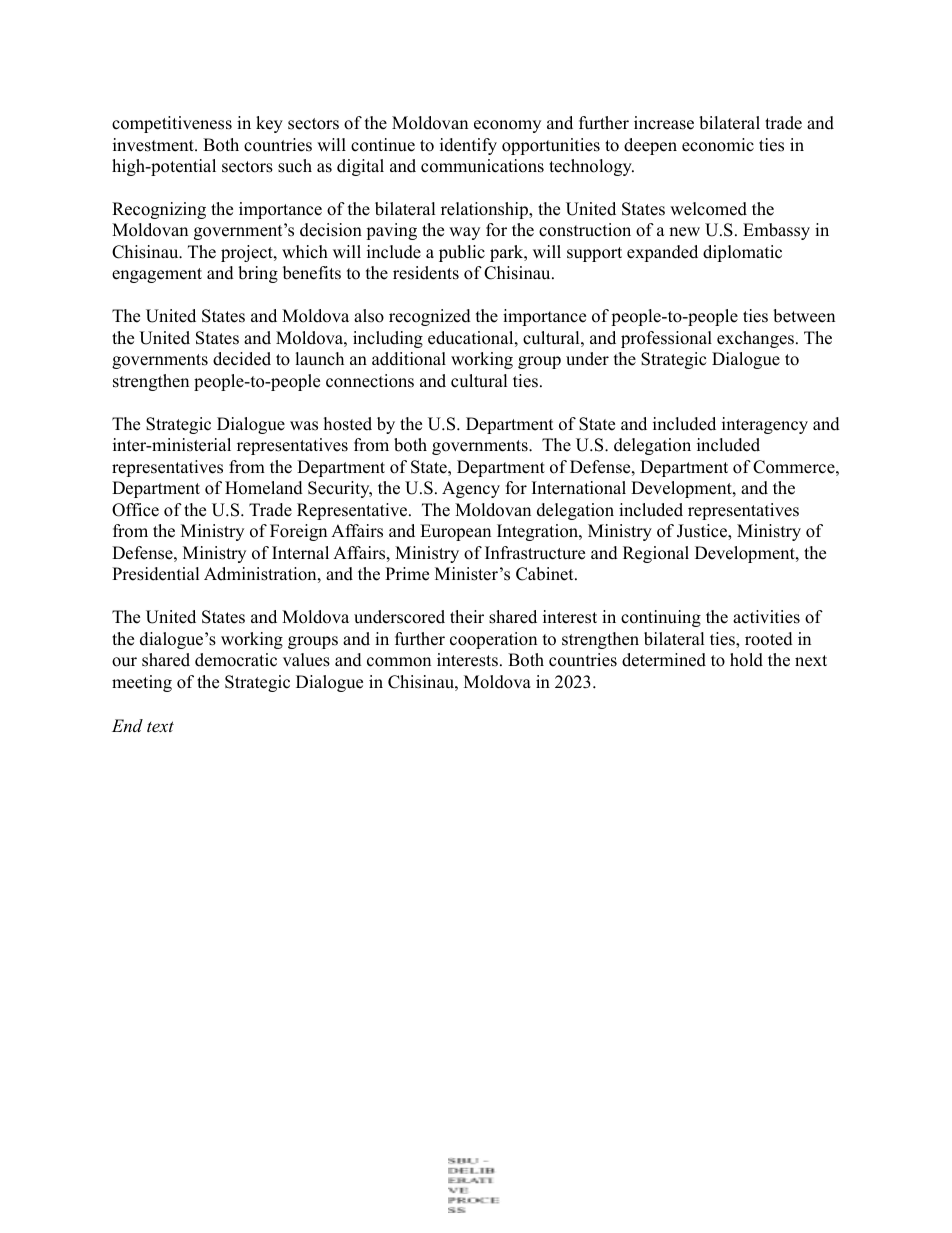 The height and width of the image is (1233, 952). Describe the element at coordinates (160, 726) in the image. I see `text` at that location.
